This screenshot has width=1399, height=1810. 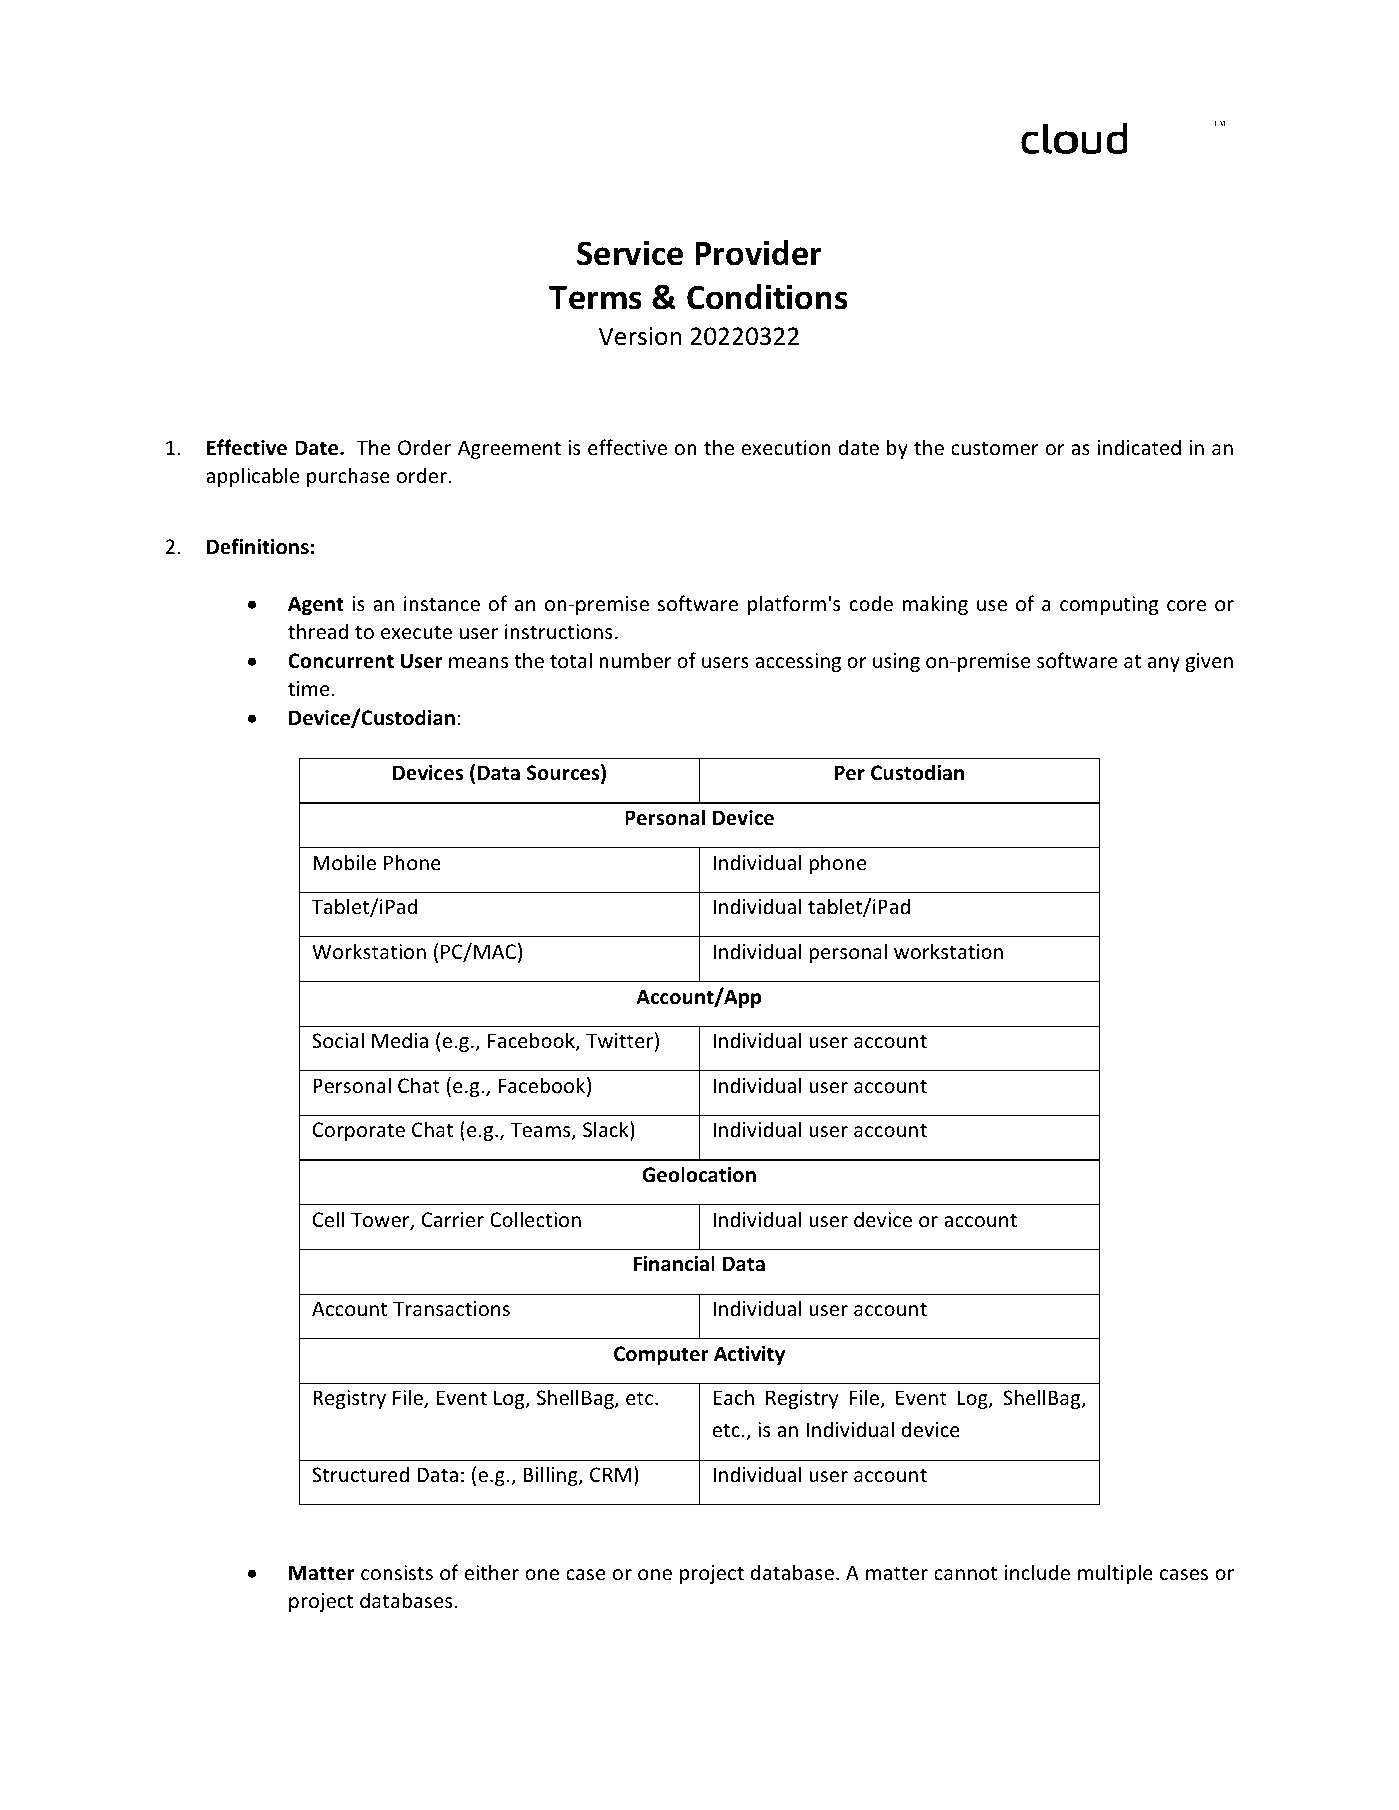 I want to click on Conditions, so click(x=767, y=297).
